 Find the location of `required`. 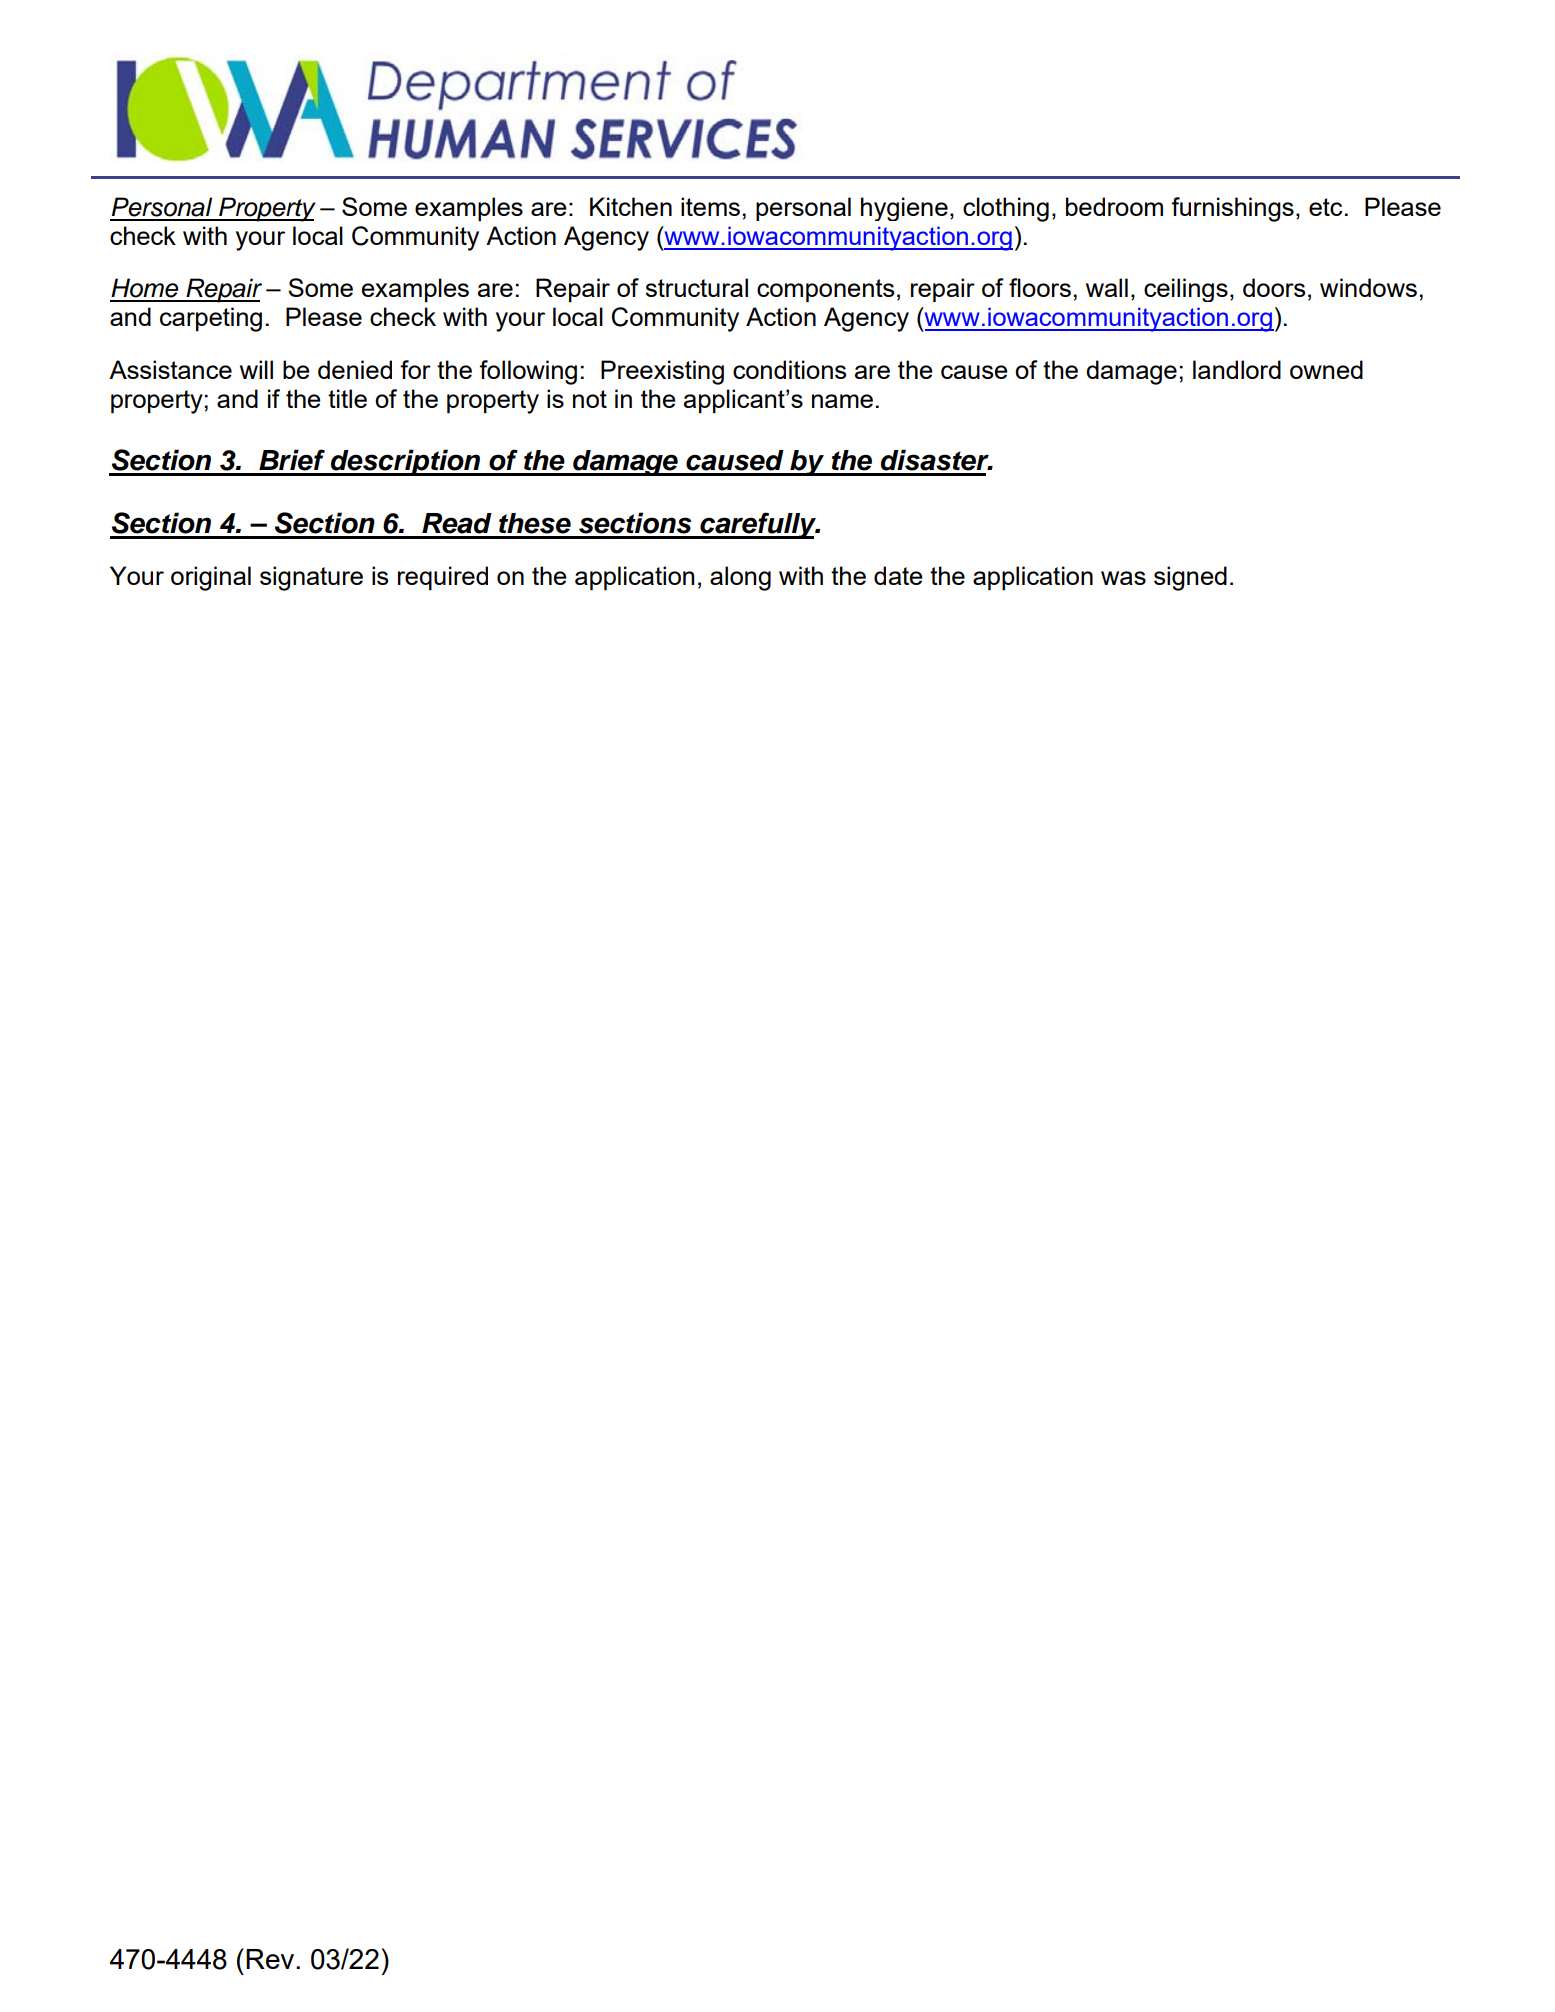

required is located at coordinates (443, 578).
